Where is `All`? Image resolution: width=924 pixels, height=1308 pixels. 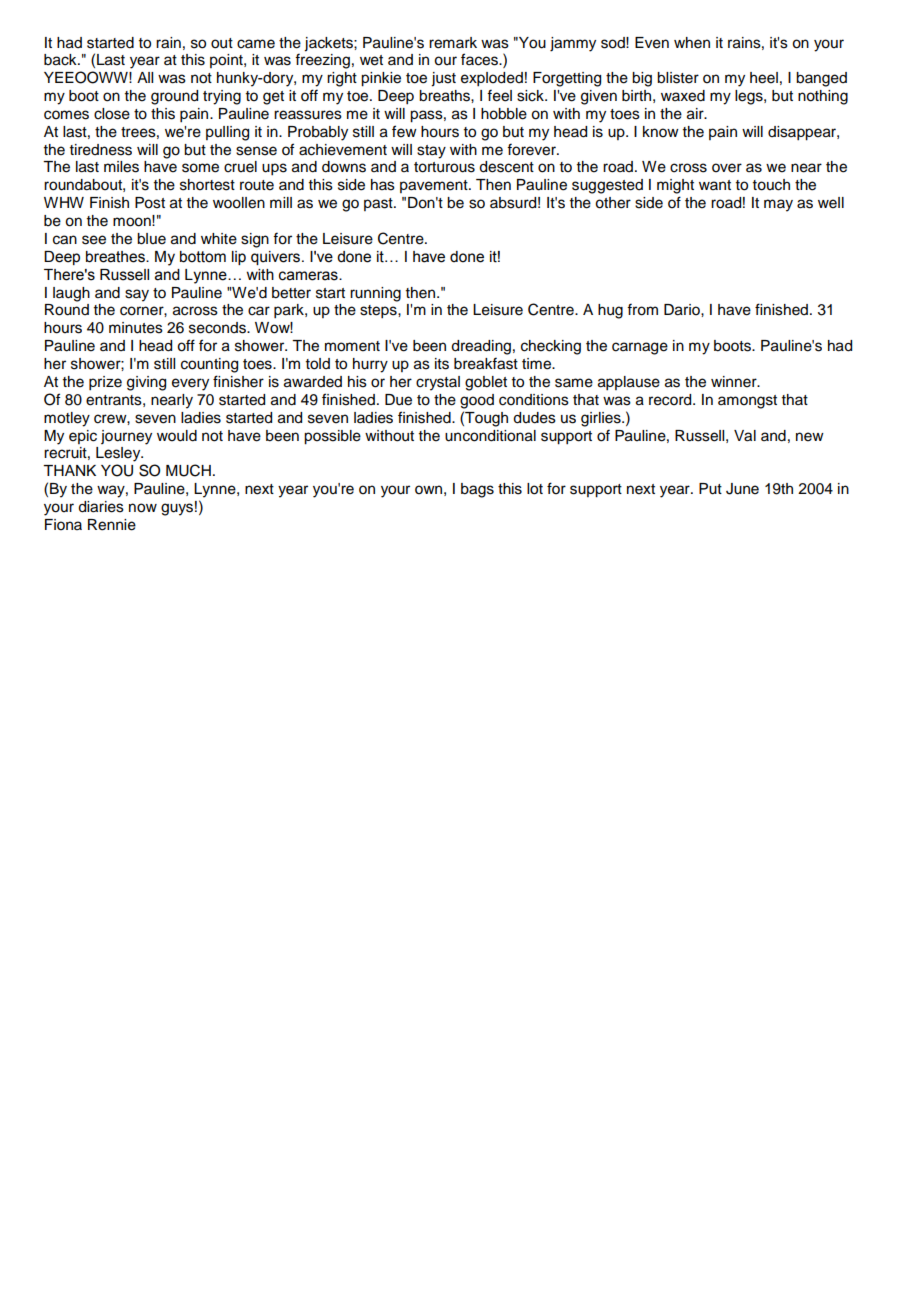
All is located at coordinates (145, 77).
